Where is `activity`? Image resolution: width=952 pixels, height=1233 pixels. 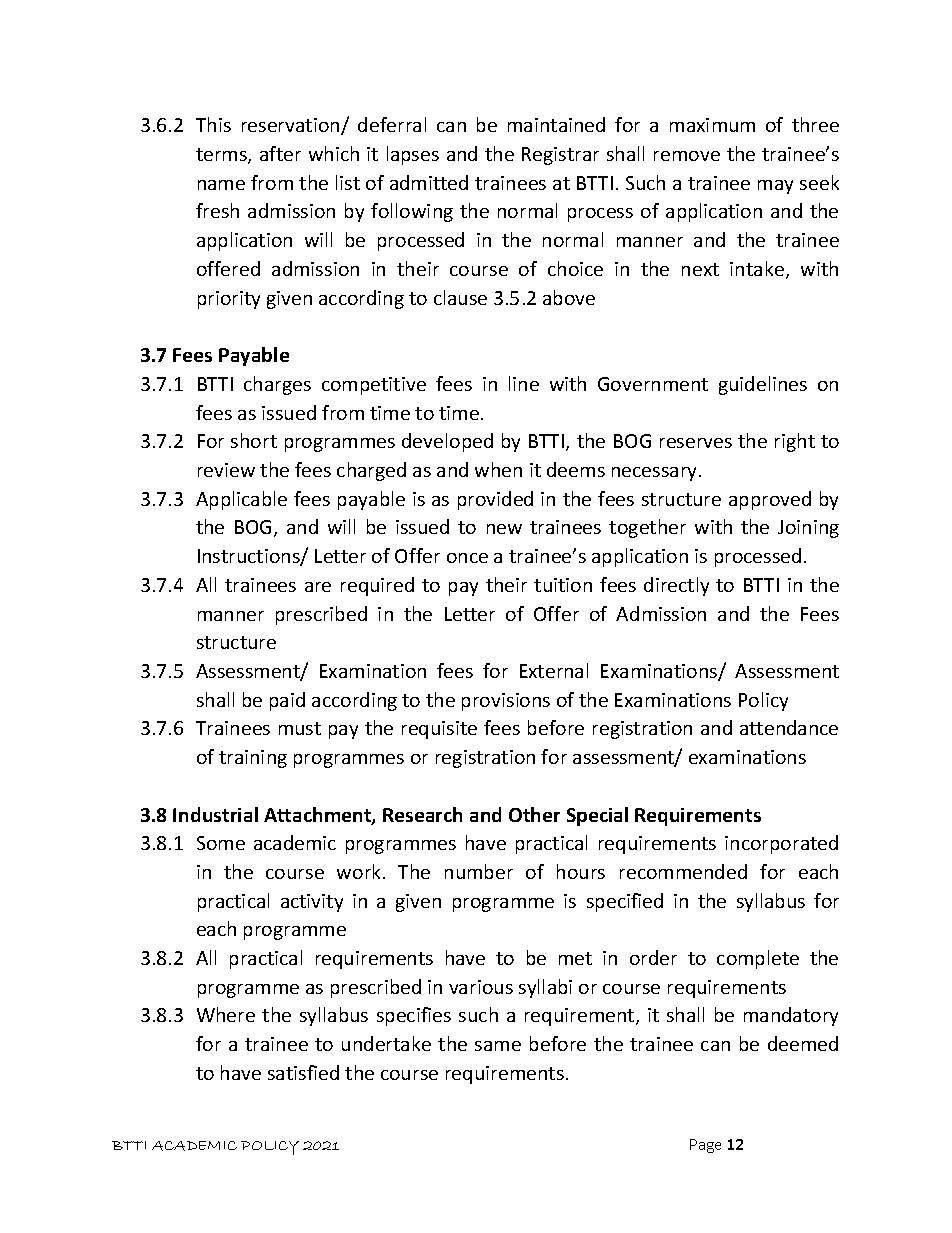
activity is located at coordinates (312, 903).
